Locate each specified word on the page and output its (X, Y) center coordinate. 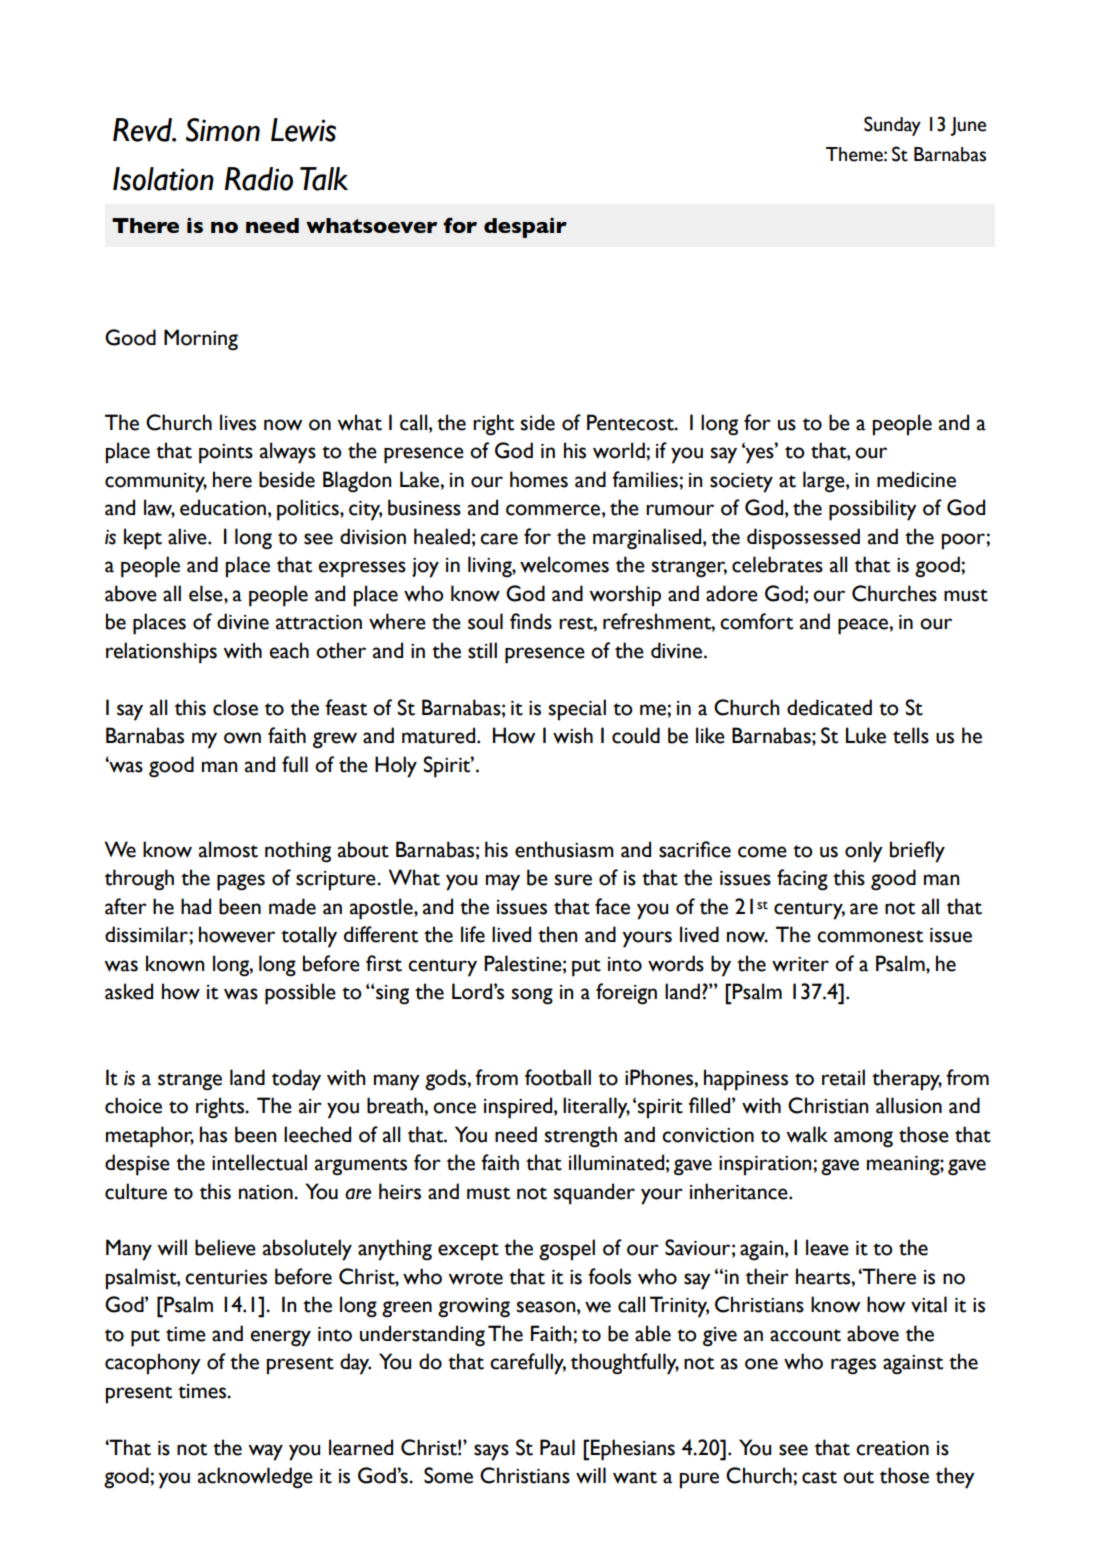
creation (892, 1448)
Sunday (892, 126)
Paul (557, 1447)
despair (525, 228)
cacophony (153, 1364)
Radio (259, 179)
